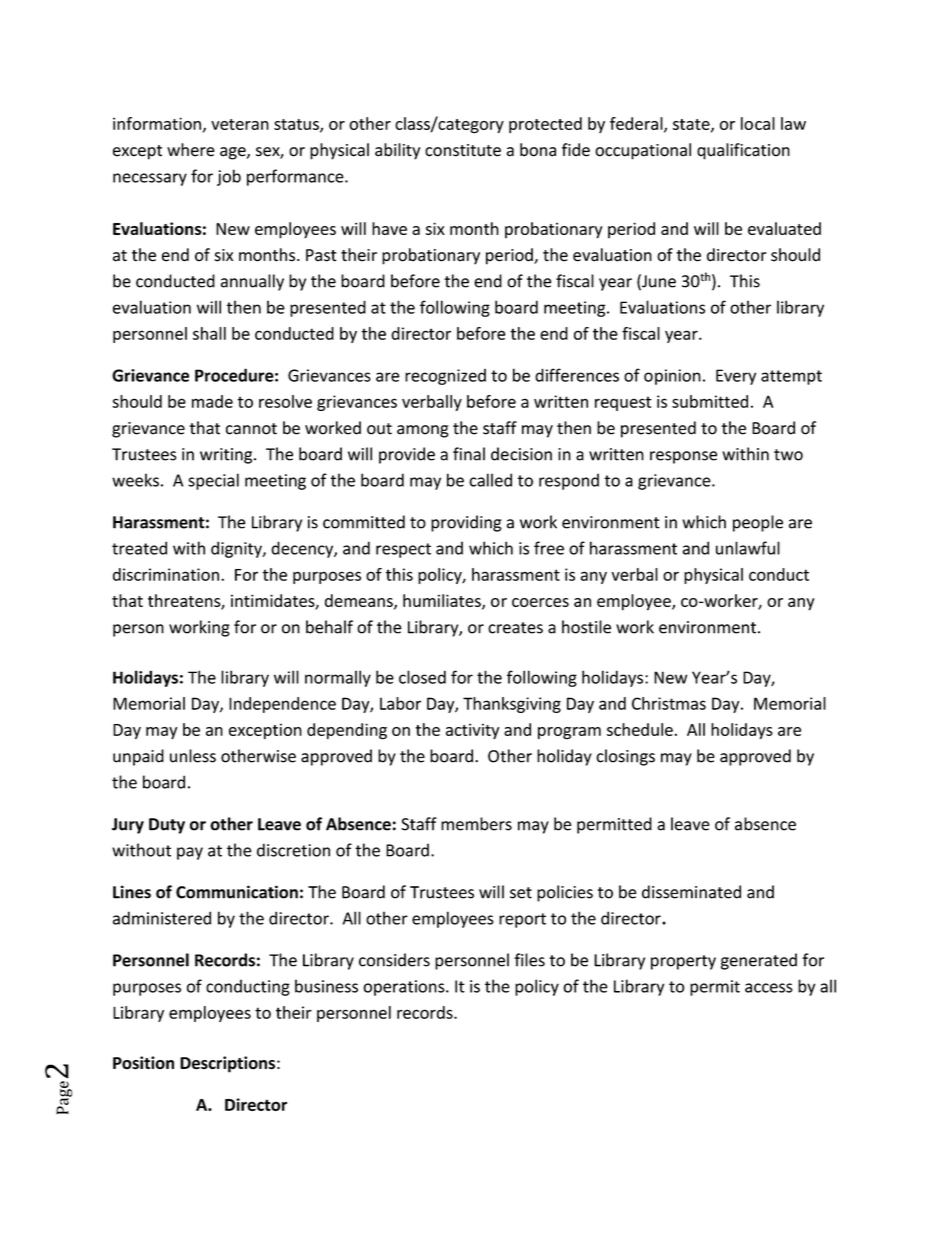 This page has width=952, height=1233. Describe the element at coordinates (463, 150) in the page. I see `constitute` at that location.
